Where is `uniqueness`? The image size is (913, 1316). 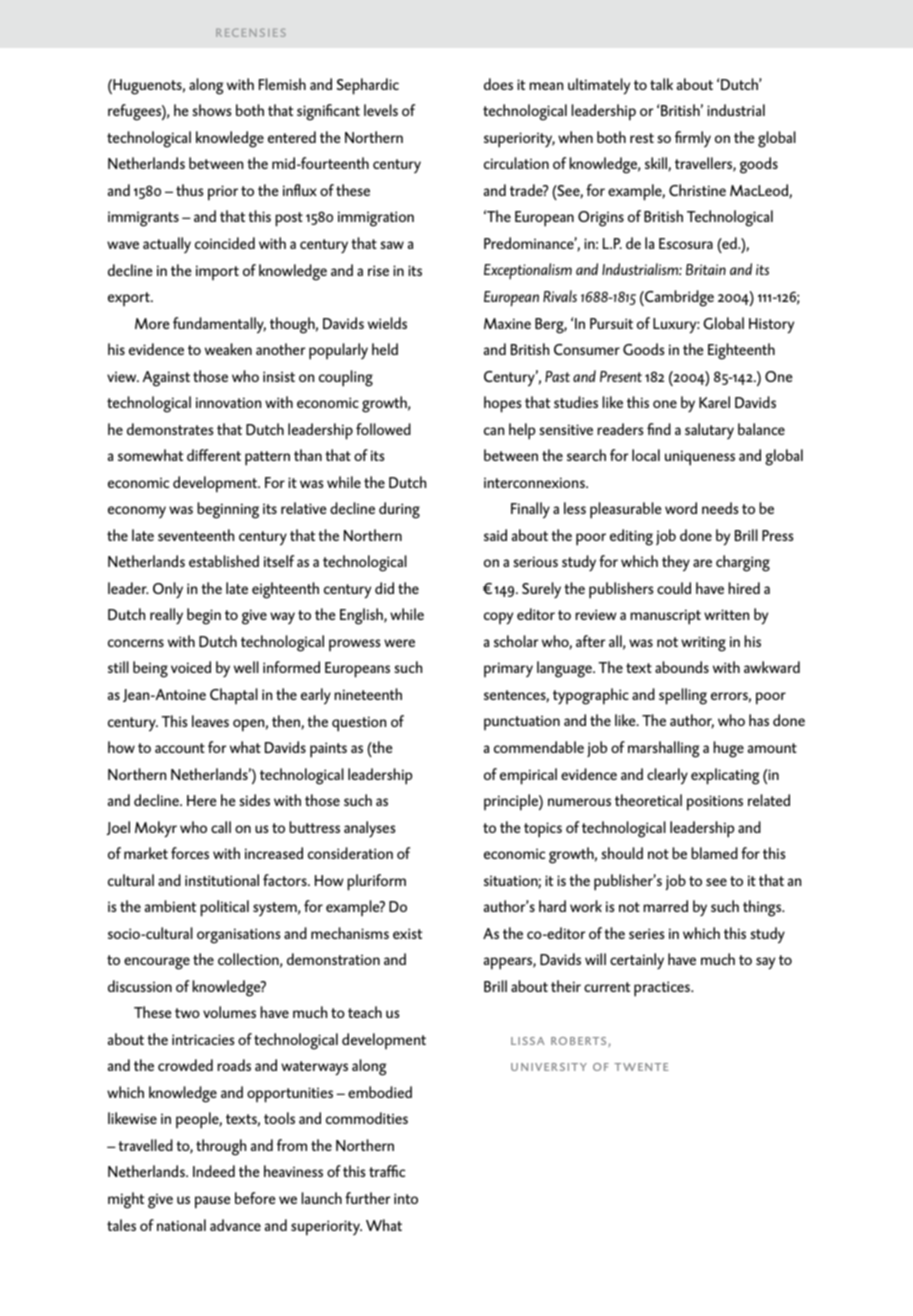
uniqueness is located at coordinates (700, 458).
